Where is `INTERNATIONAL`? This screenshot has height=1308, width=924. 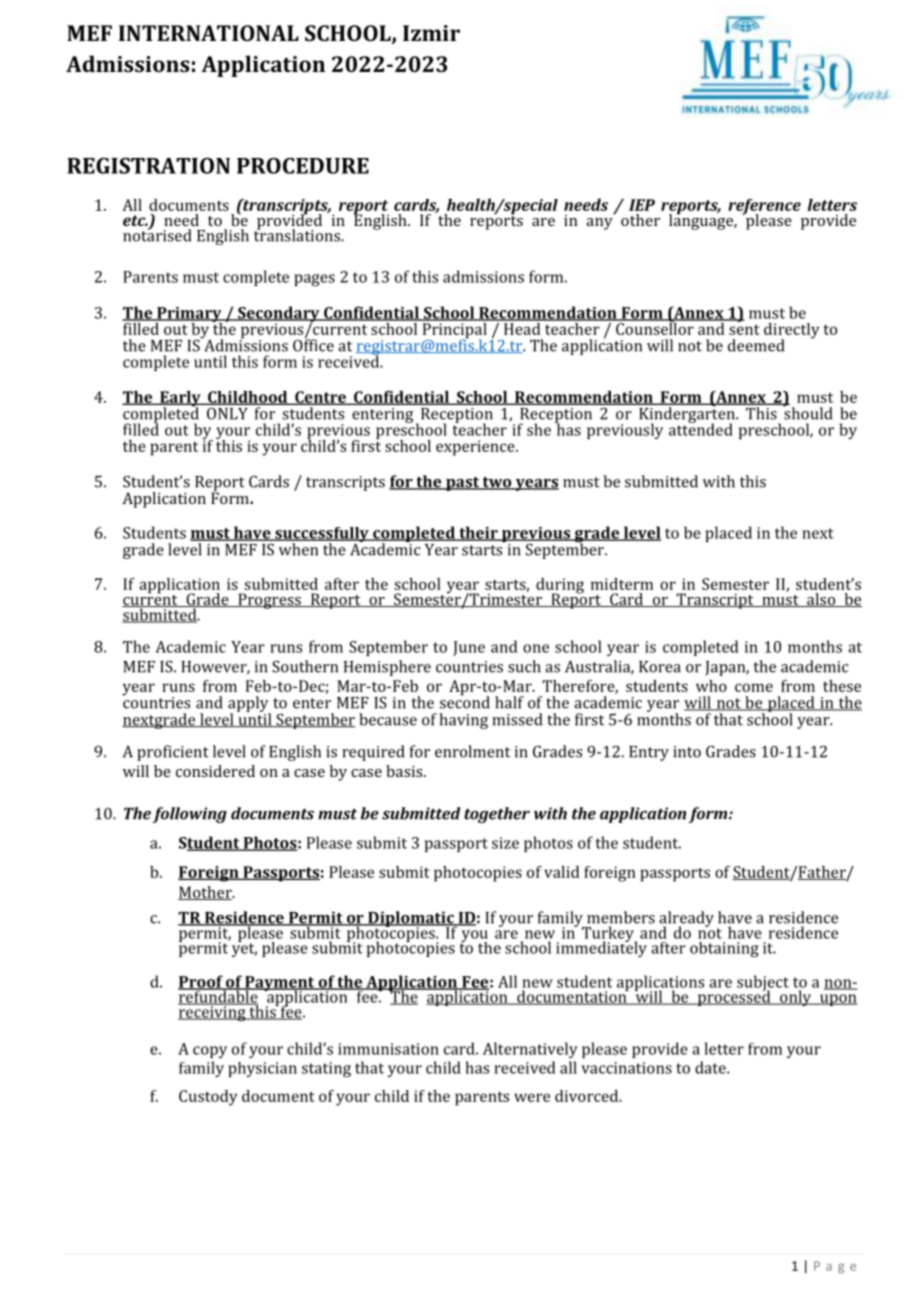
INTERNATIONAL is located at coordinates (209, 33).
